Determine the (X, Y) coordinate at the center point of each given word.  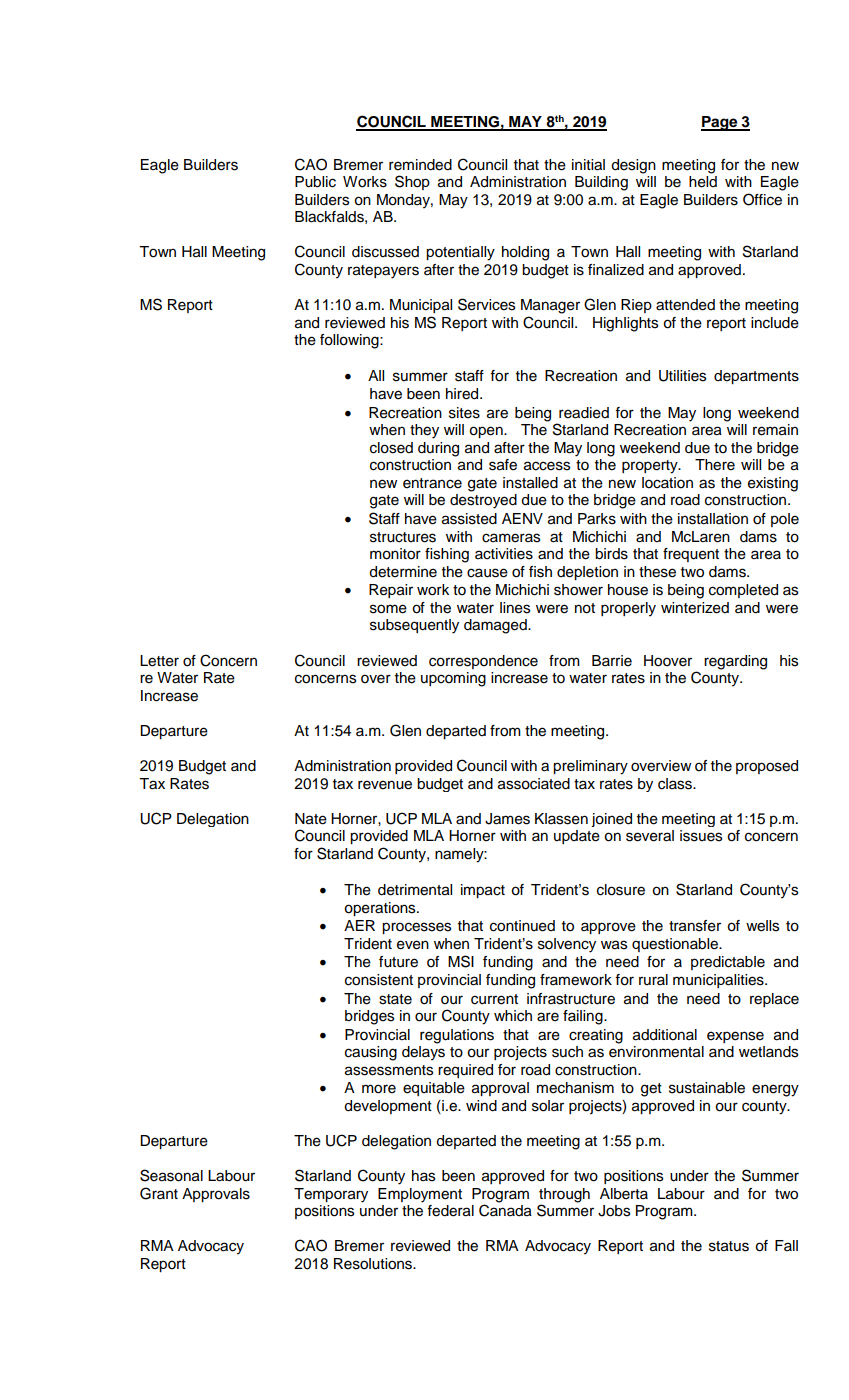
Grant (159, 1193)
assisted (469, 519)
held (703, 182)
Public (315, 182)
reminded (420, 165)
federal (450, 1211)
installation (713, 519)
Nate (311, 819)
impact (483, 891)
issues (701, 836)
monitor (395, 554)
